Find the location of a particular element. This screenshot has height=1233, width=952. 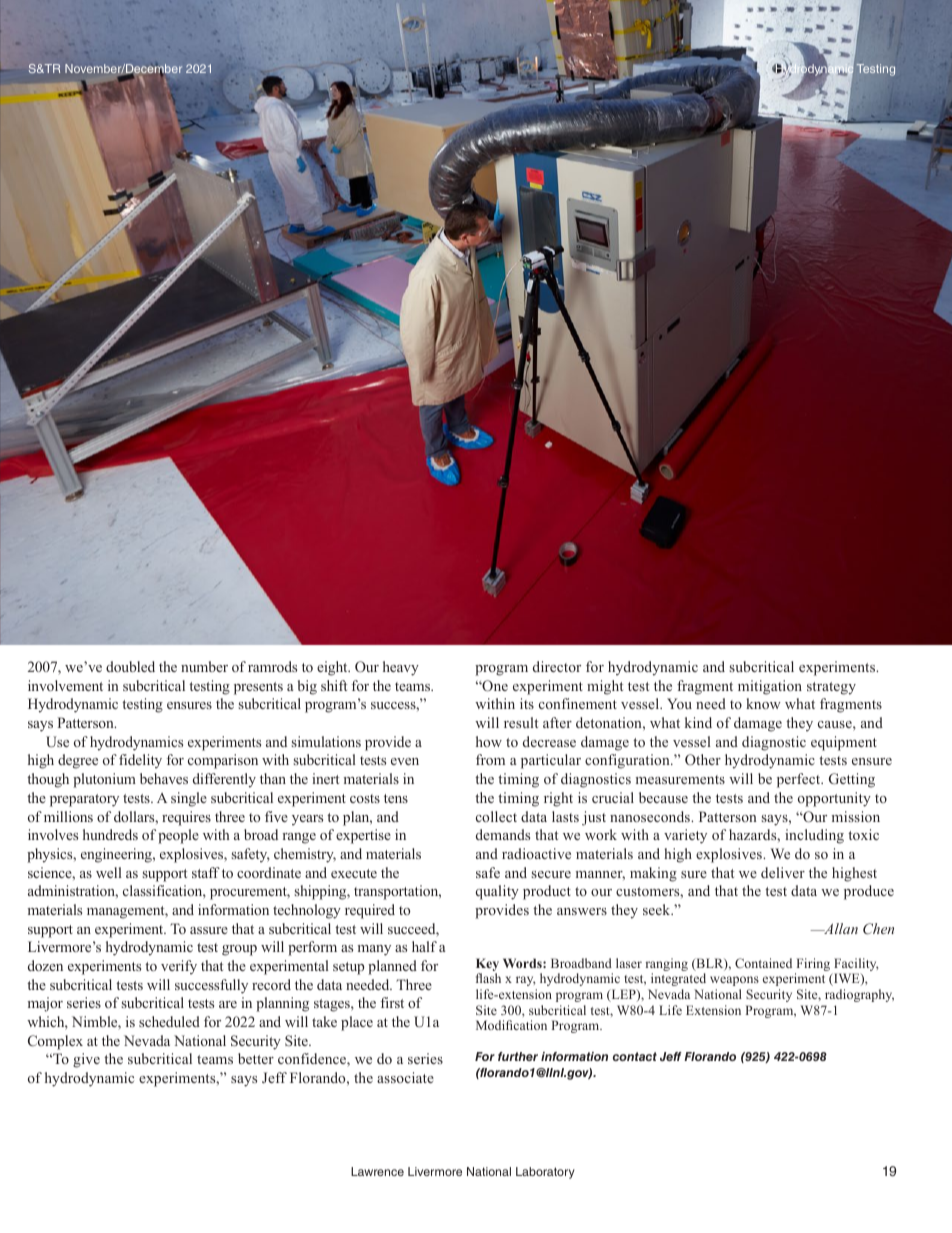

first is located at coordinates (392, 1002).
